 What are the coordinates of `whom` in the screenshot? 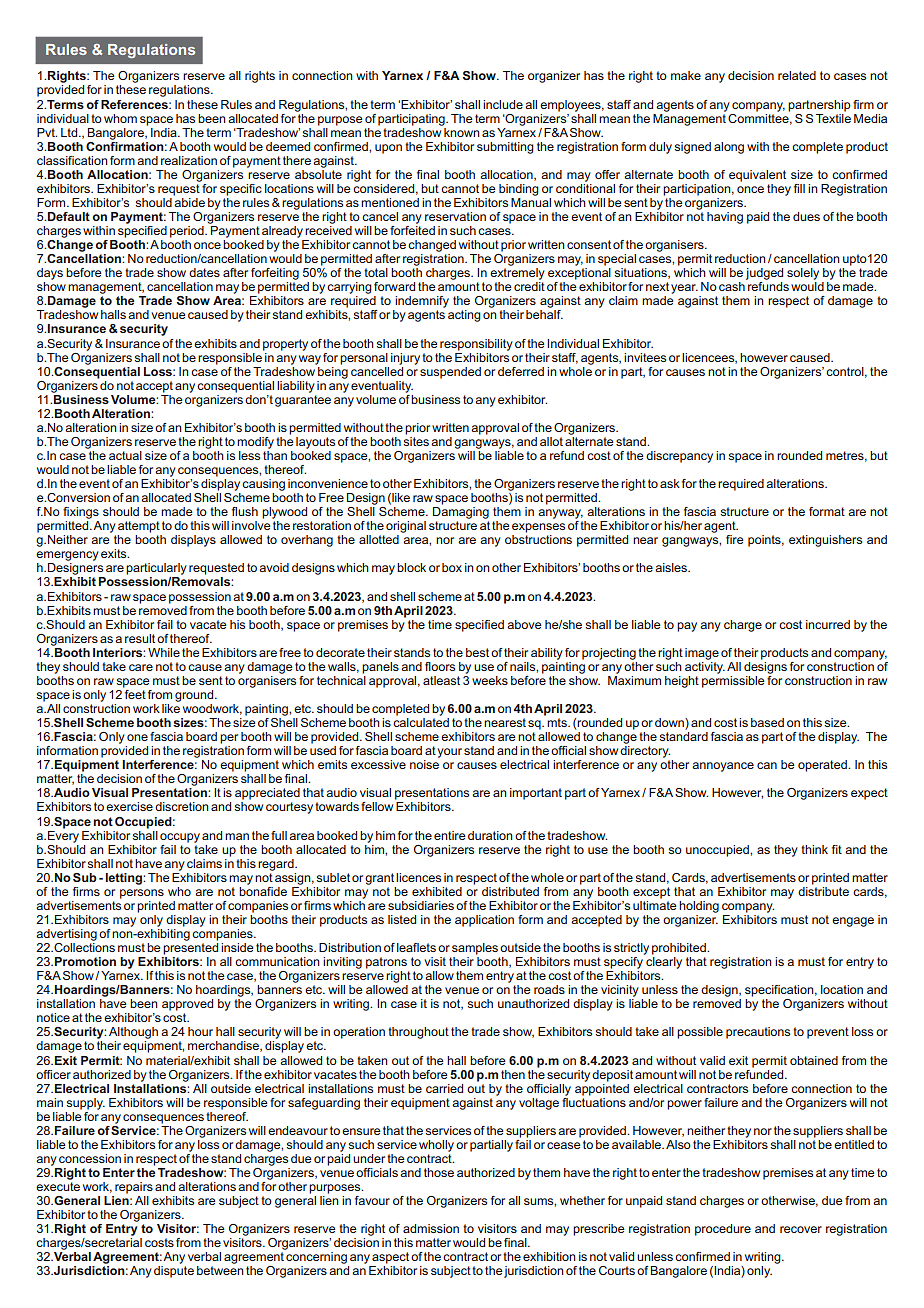 It's located at (120, 118).
